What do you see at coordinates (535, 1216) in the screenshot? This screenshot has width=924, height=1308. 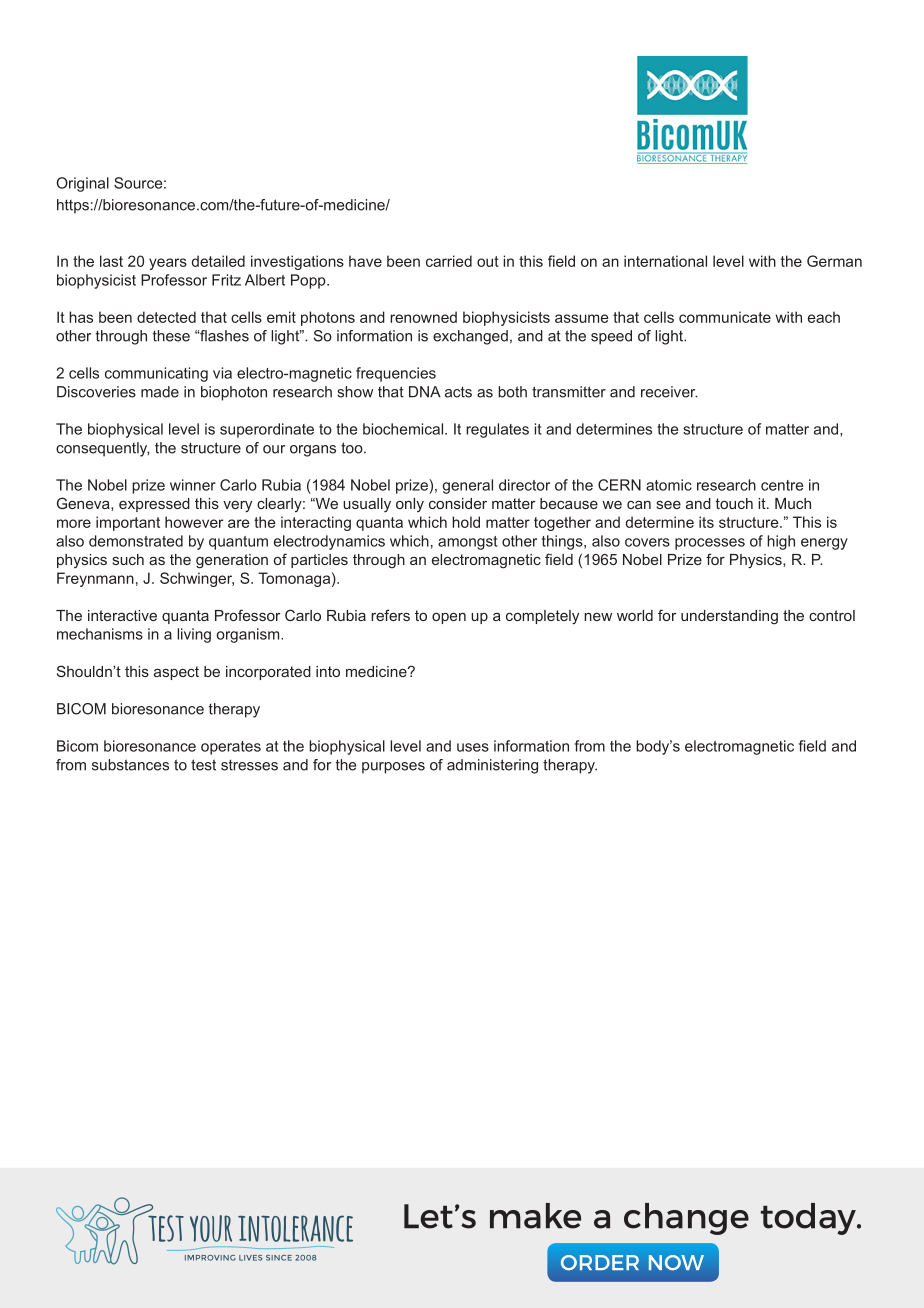 I see `make` at bounding box center [535, 1216].
